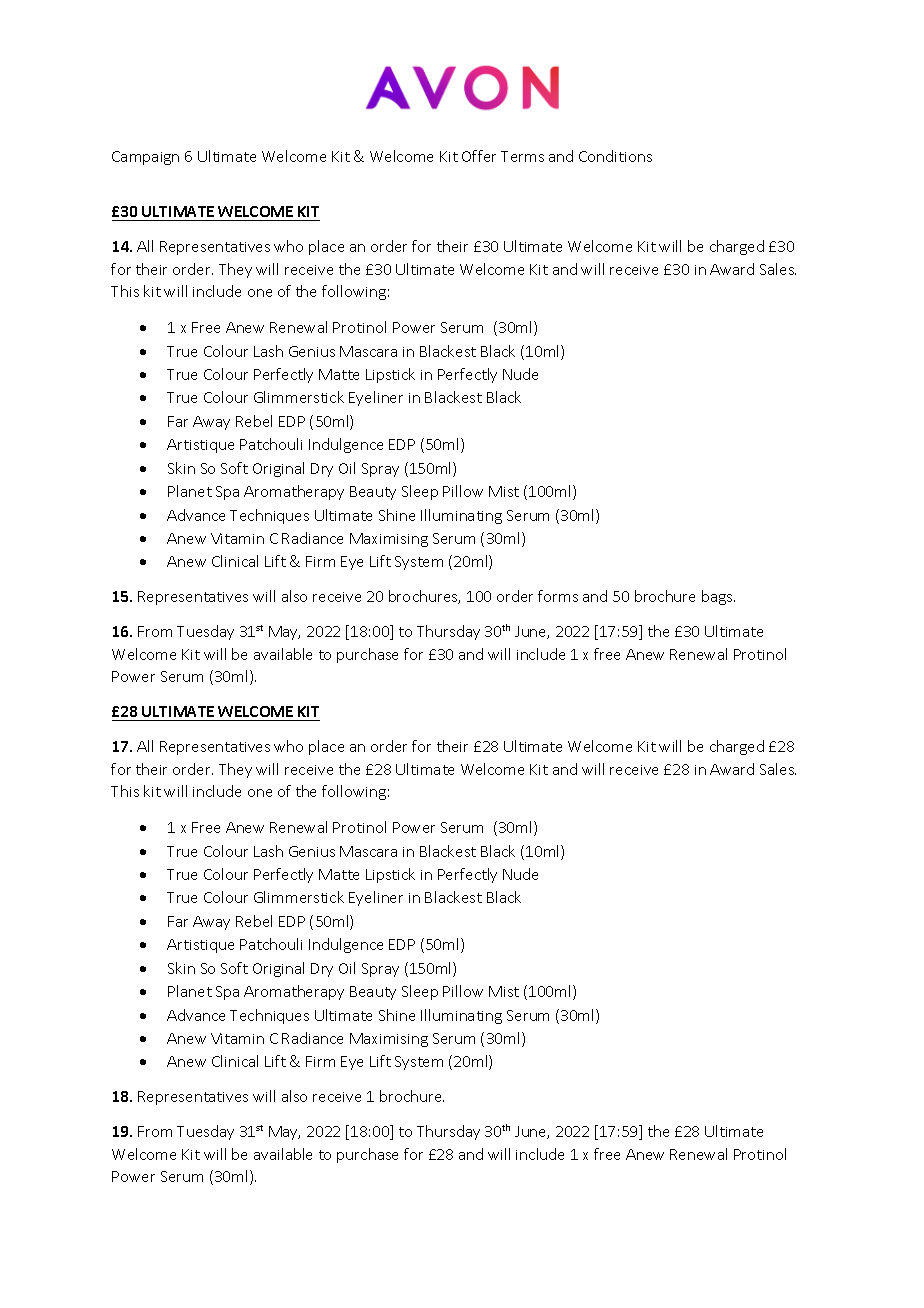  Describe the element at coordinates (479, 156) in the screenshot. I see `Offer` at that location.
